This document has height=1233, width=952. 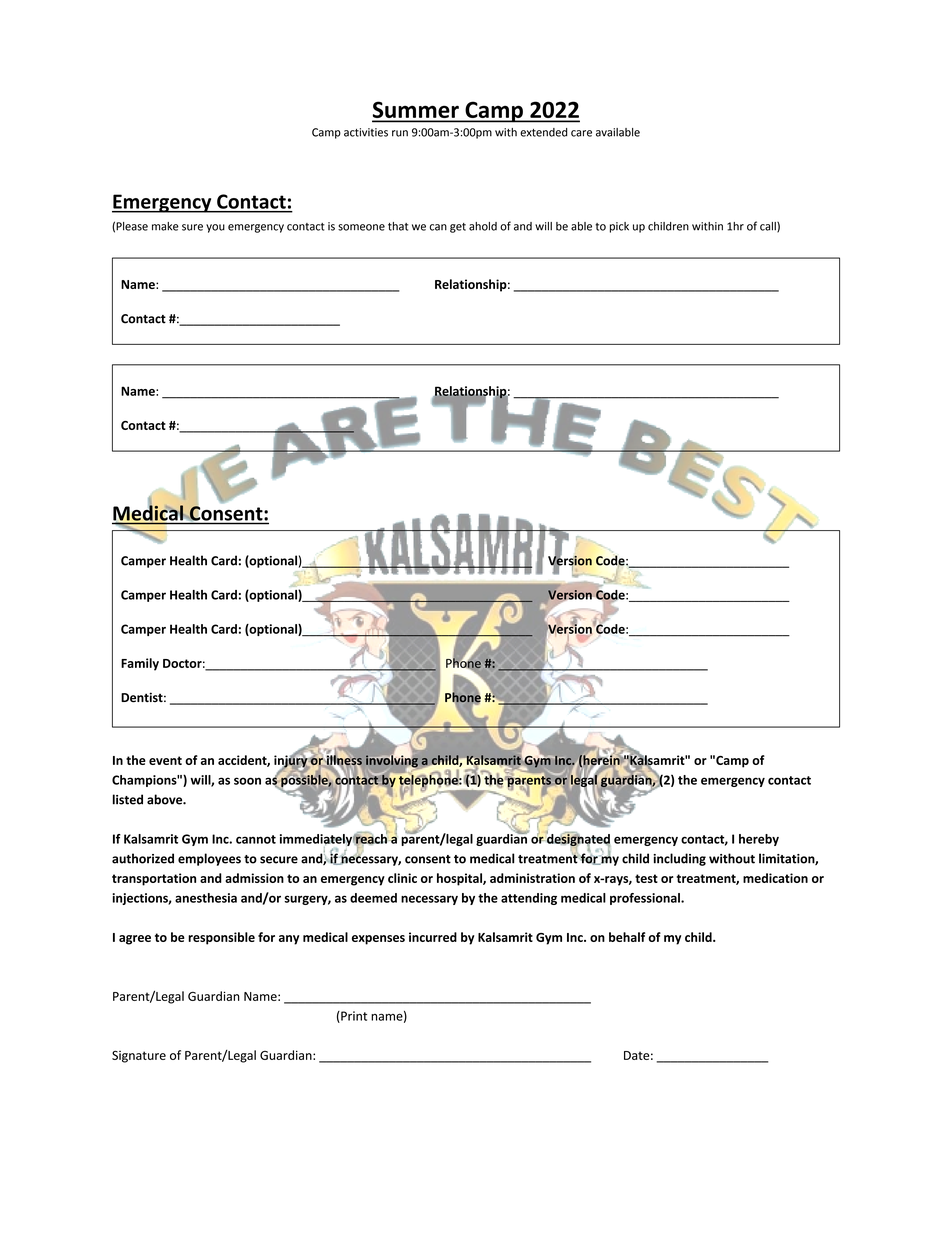 What do you see at coordinates (139, 1056) in the document?
I see `Signature` at bounding box center [139, 1056].
